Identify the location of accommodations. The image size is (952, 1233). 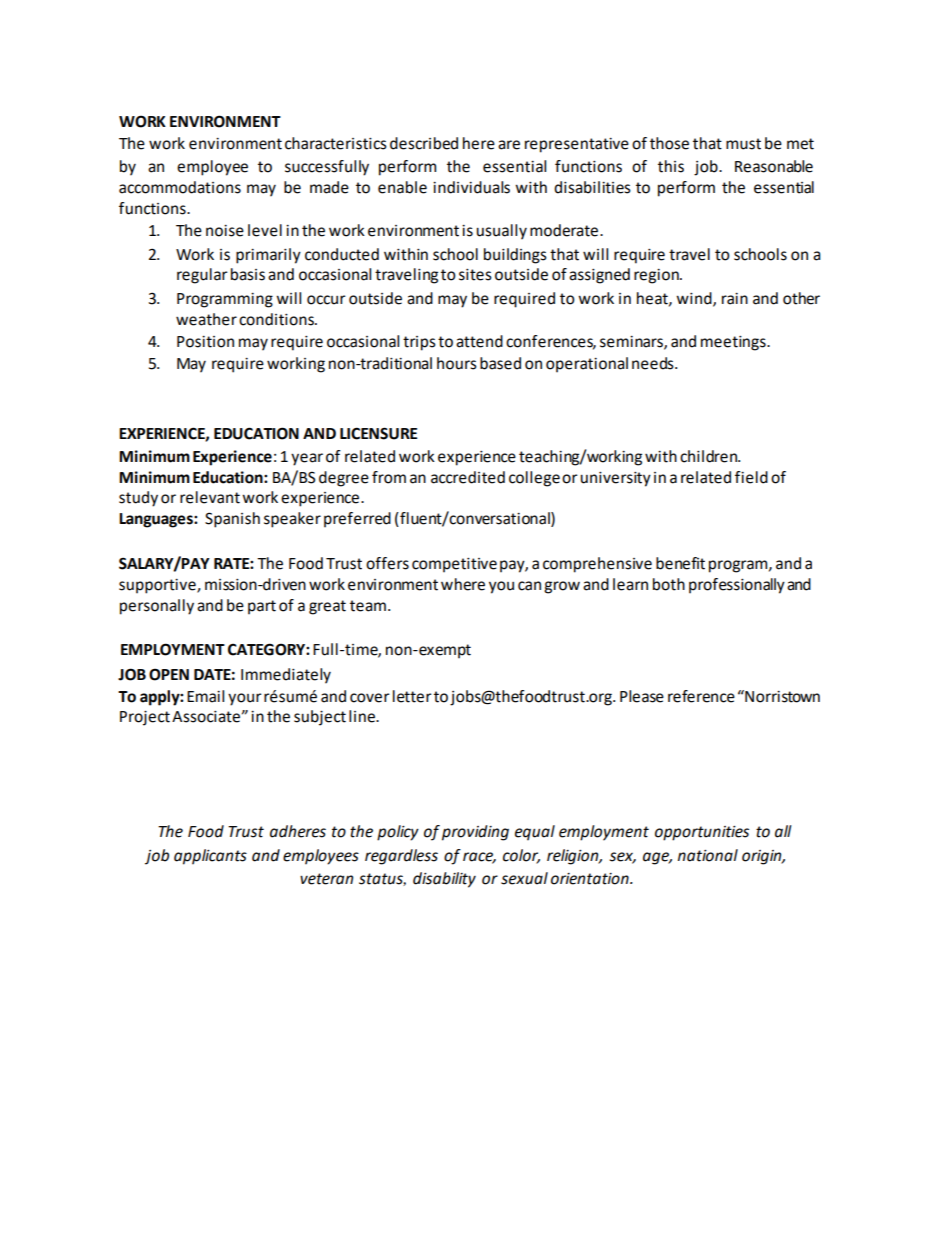
(180, 187).
